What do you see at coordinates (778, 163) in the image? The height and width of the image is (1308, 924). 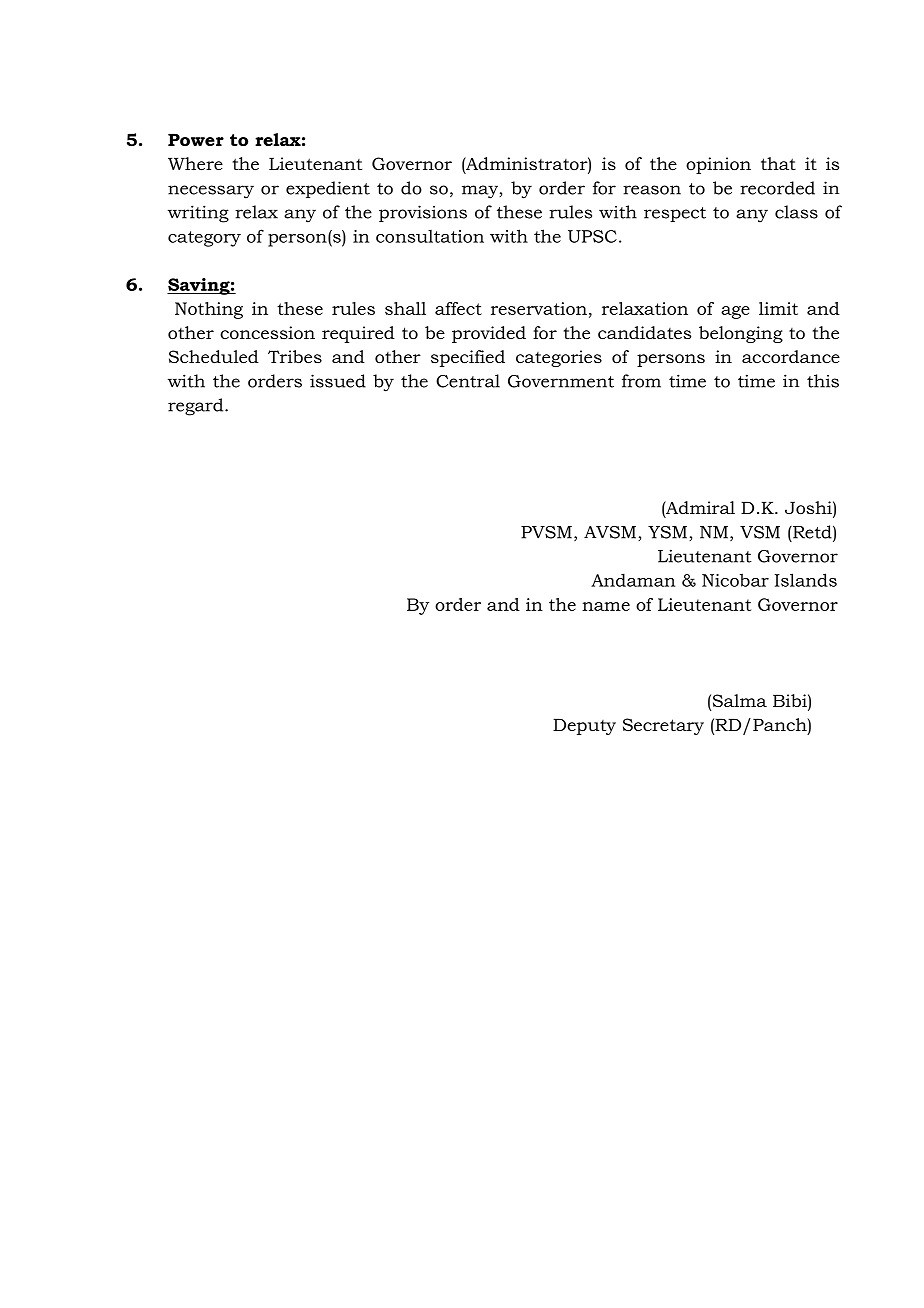 I see `that` at bounding box center [778, 163].
